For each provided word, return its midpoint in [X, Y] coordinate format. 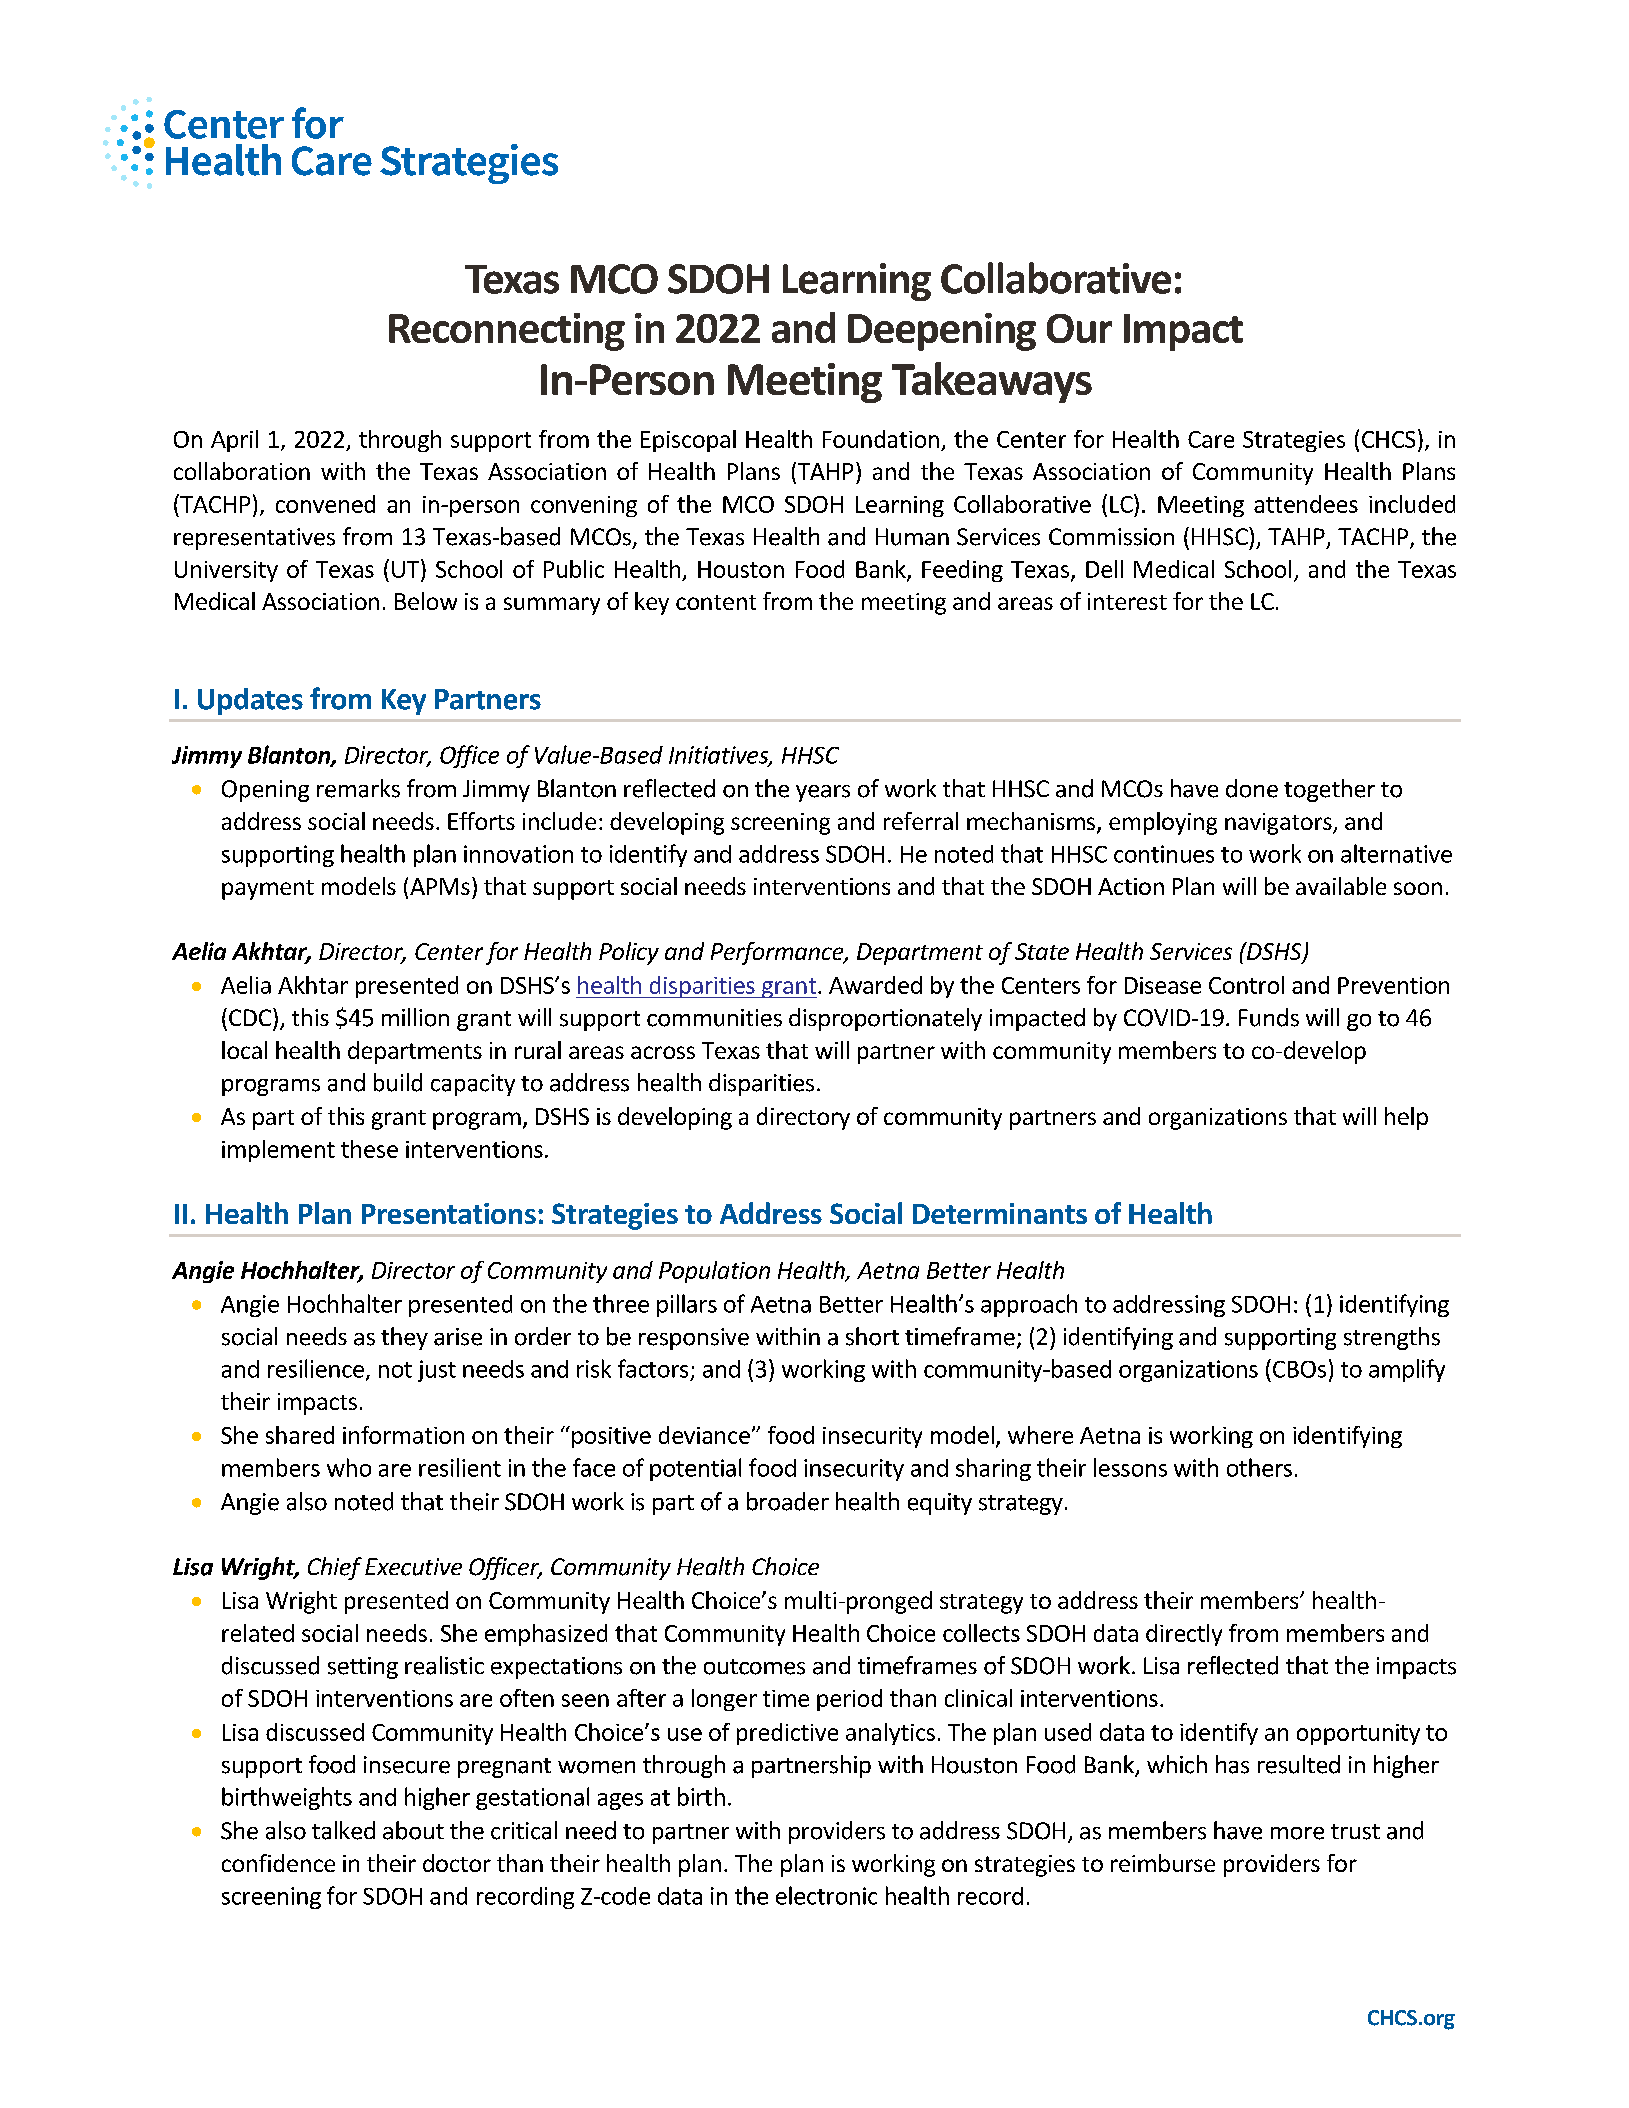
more [1297, 1833]
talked [343, 1830]
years [823, 793]
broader [788, 1501]
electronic [826, 1895]
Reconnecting [507, 332]
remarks [358, 788]
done [1252, 788]
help [1406, 1118]
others [1259, 1467]
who [349, 1467]
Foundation [881, 439]
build [398, 1082]
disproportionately [885, 1019]
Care [1211, 439]
